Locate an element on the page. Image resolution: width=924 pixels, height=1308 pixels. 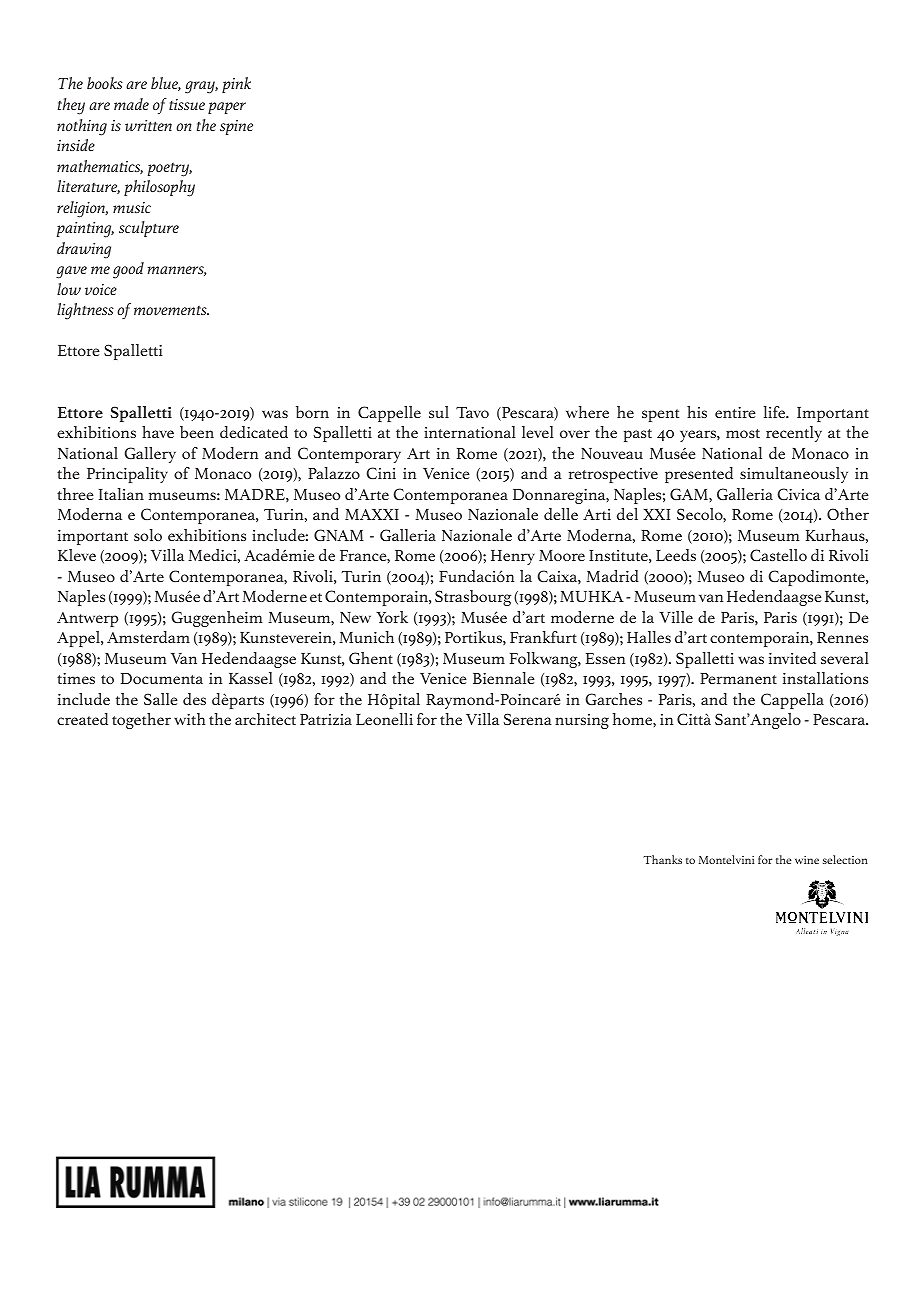
movements is located at coordinates (171, 310).
